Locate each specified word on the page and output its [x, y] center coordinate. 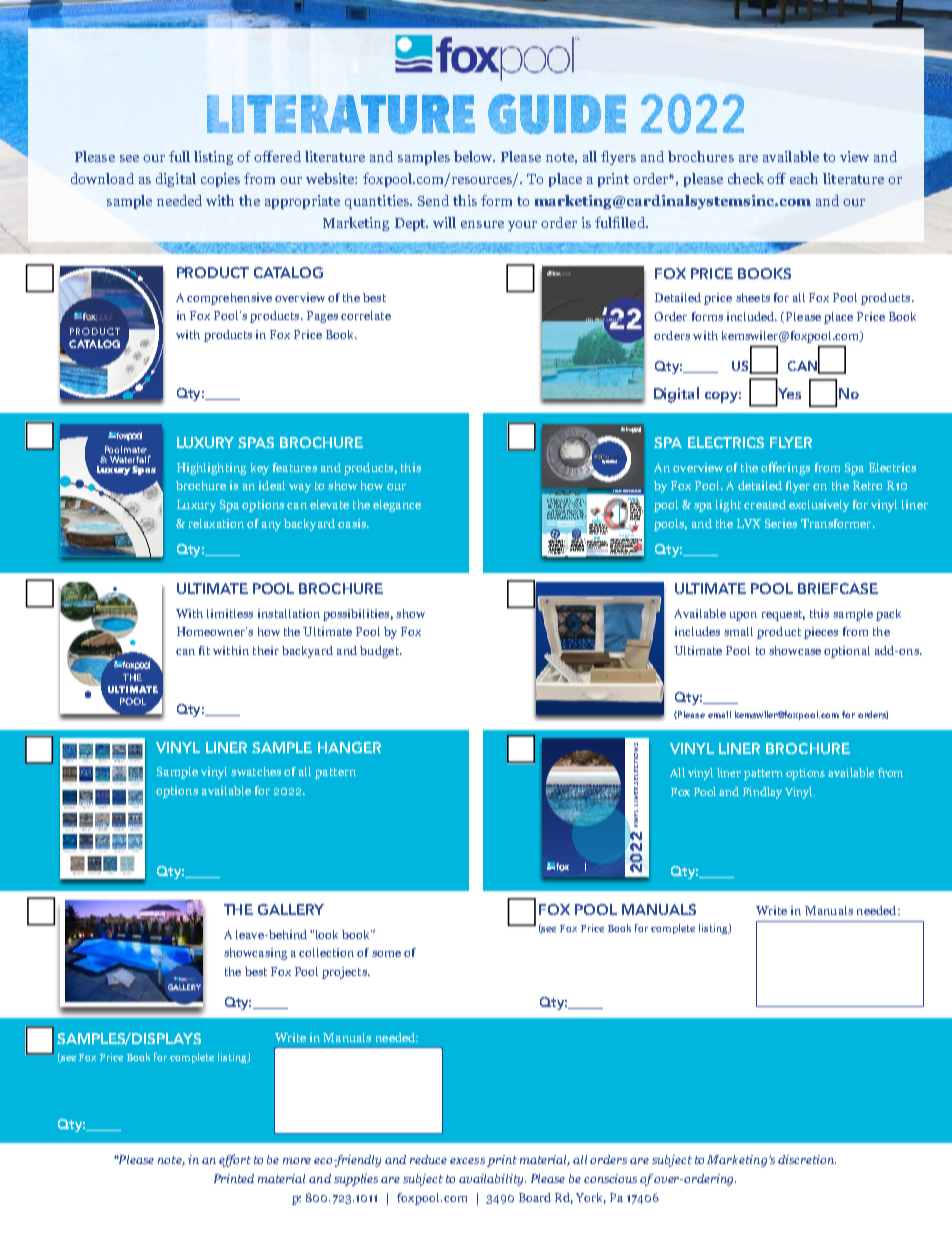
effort [235, 1160]
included [752, 316]
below [474, 156]
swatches [256, 771]
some [386, 954]
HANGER [349, 747]
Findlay [762, 793]
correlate [366, 315]
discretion [807, 1159]
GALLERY [291, 909]
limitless [230, 613]
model [550, 505]
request [783, 615]
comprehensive [229, 299]
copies [220, 180]
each [804, 178]
